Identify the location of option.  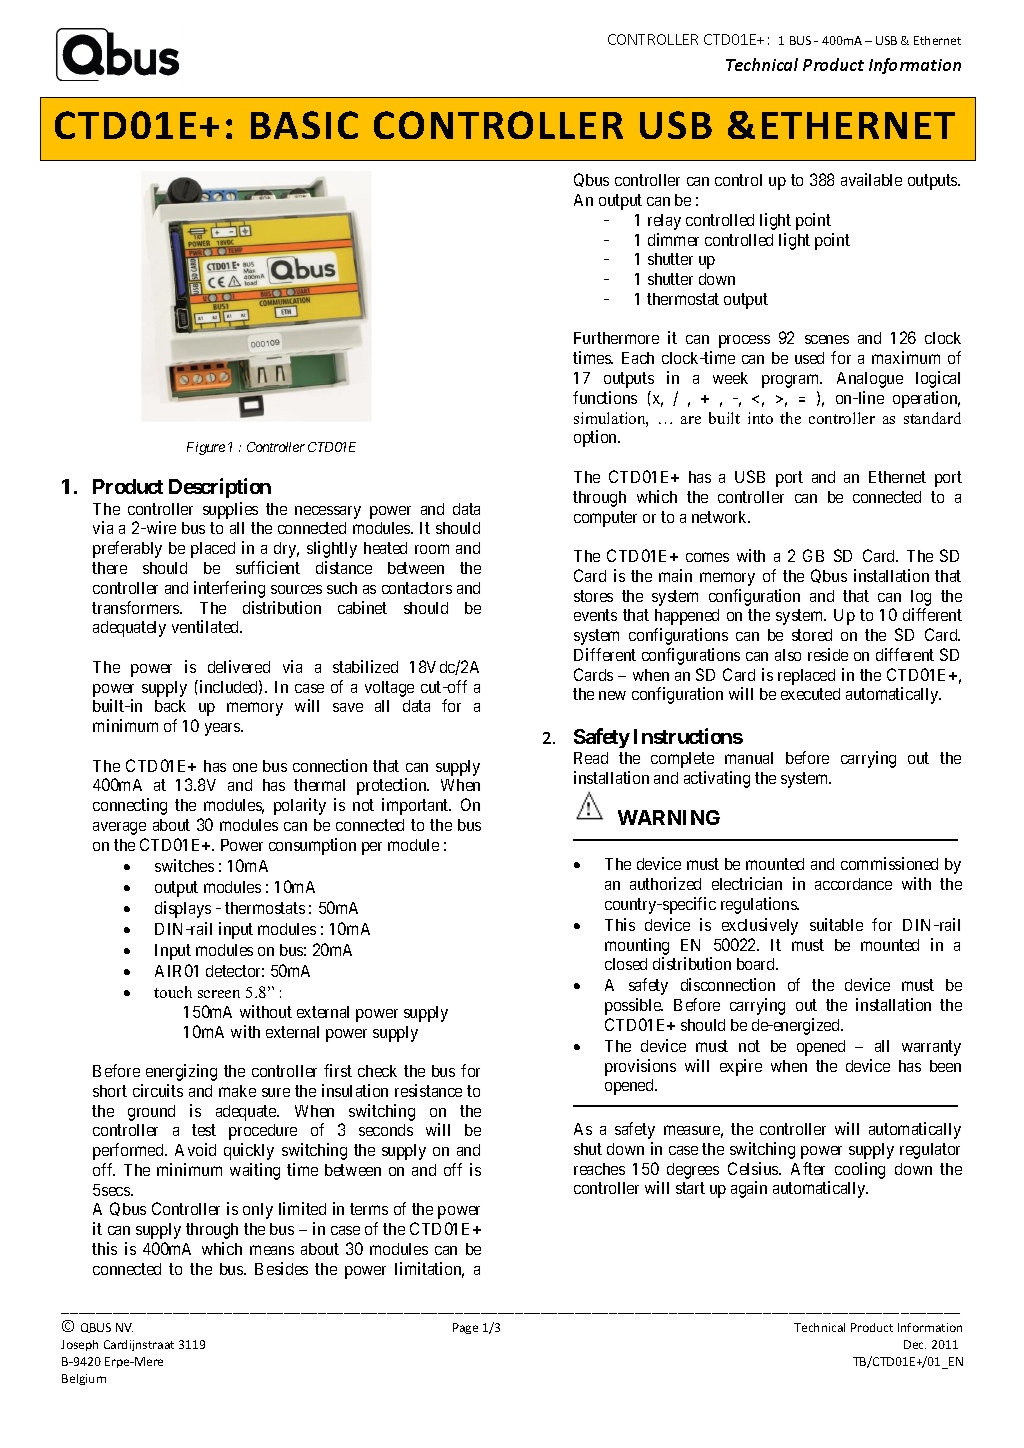
(597, 438).
